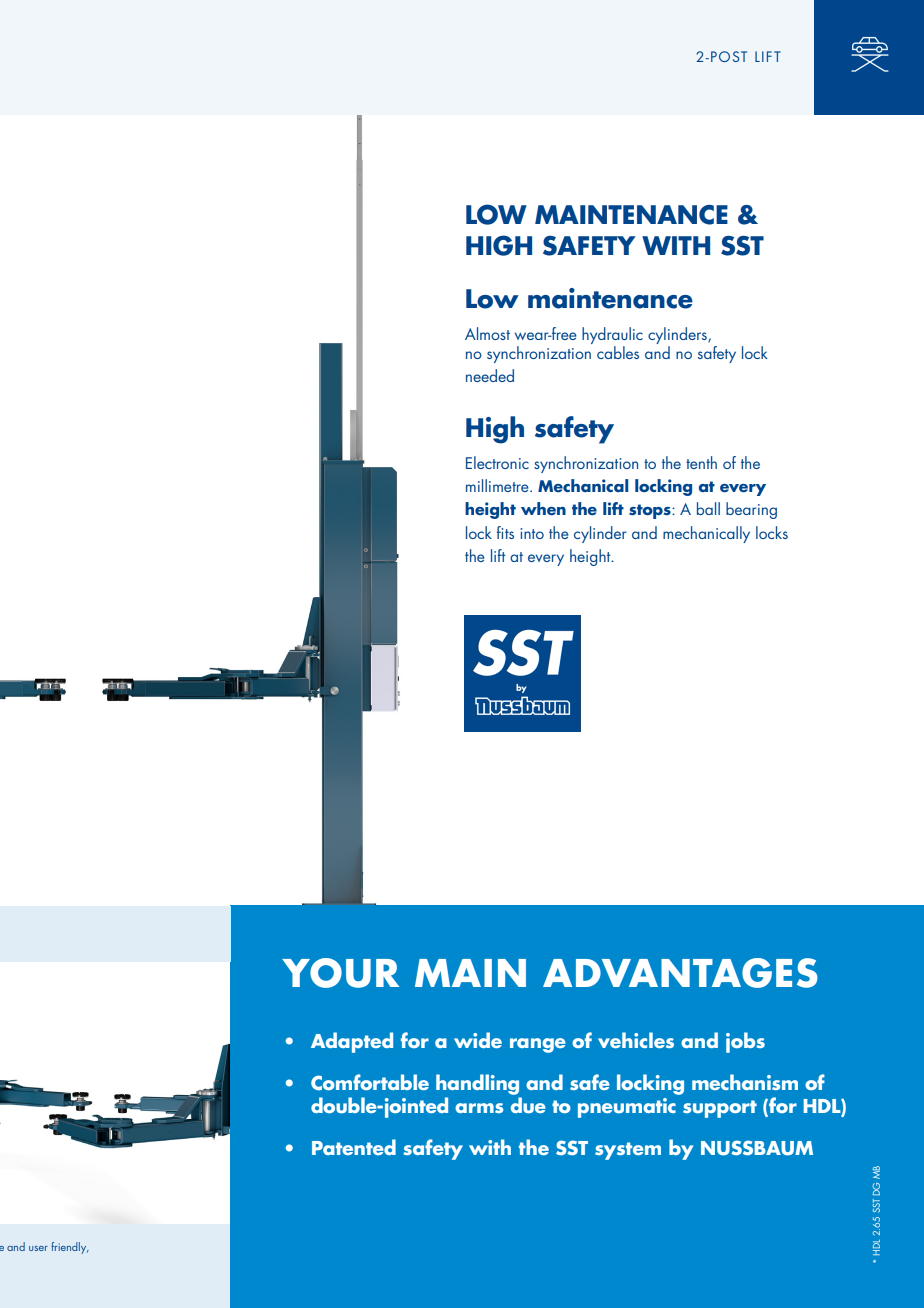 The width and height of the image is (924, 1308). Describe the element at coordinates (354, 1147) in the image. I see `Patented` at that location.
